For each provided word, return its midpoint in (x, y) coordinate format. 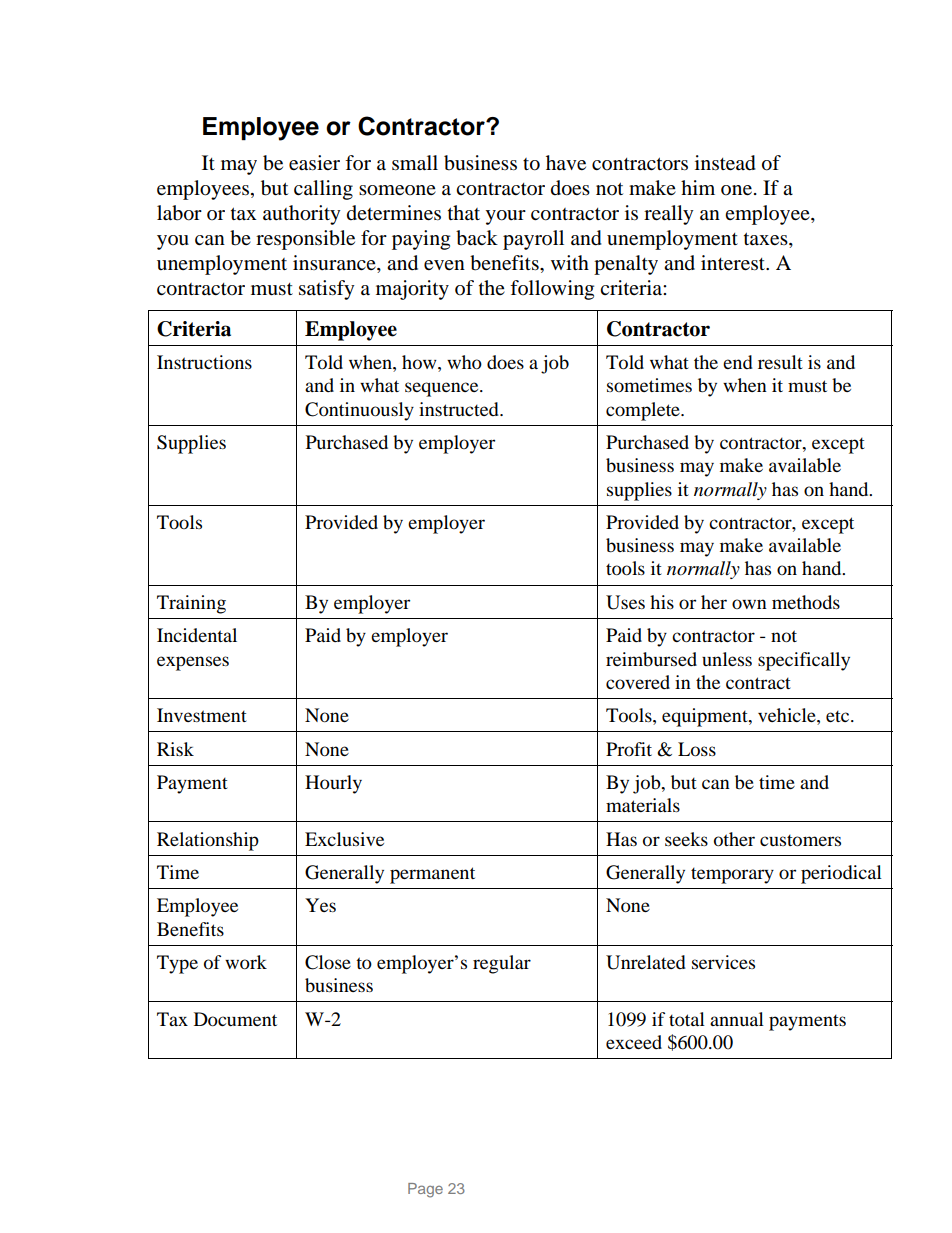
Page (425, 1190)
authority (302, 215)
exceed (634, 1042)
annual (737, 1019)
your (505, 217)
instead (725, 163)
